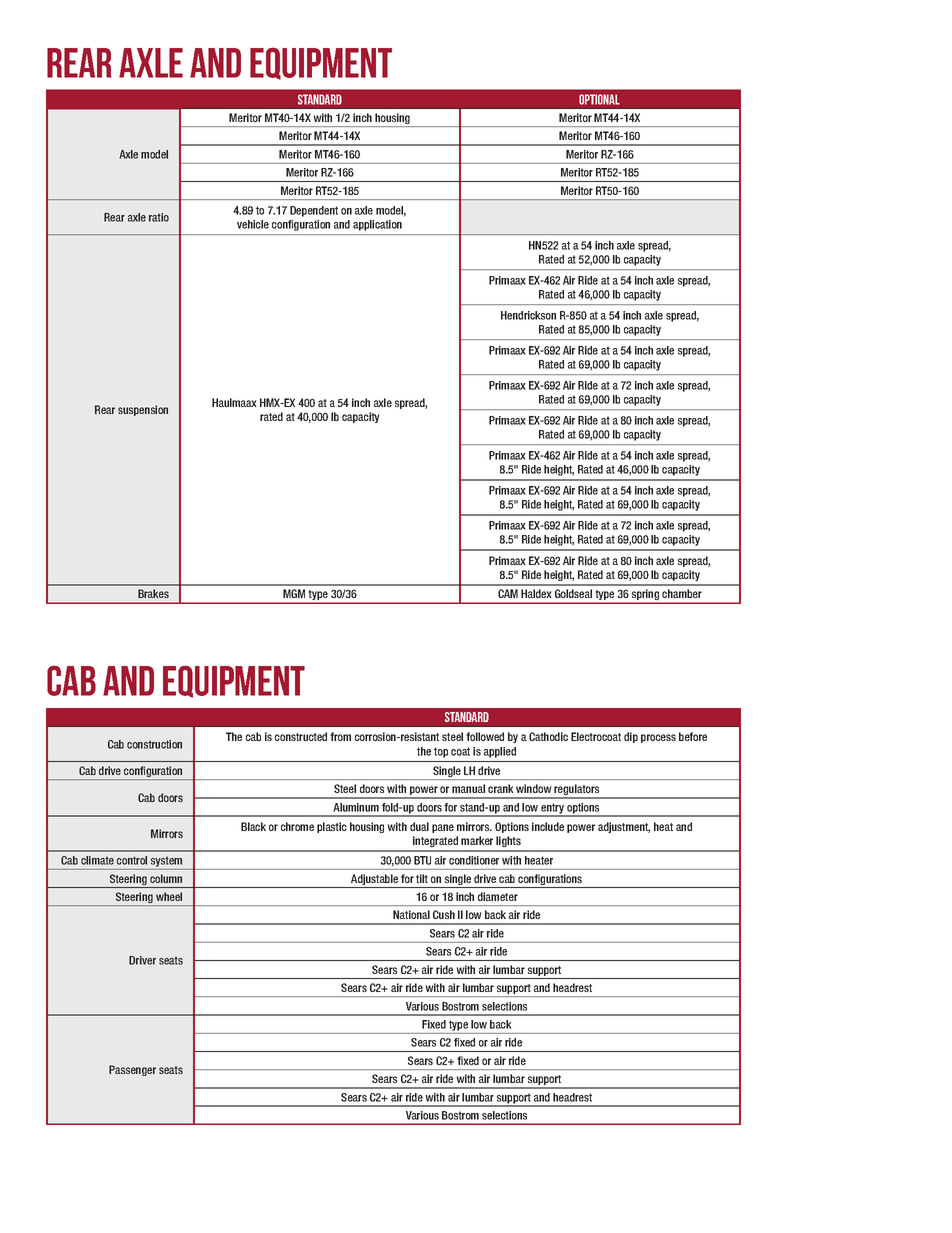 This screenshot has height=1233, width=952. What do you see at coordinates (508, 593) in the screenshot?
I see `CAM` at bounding box center [508, 593].
